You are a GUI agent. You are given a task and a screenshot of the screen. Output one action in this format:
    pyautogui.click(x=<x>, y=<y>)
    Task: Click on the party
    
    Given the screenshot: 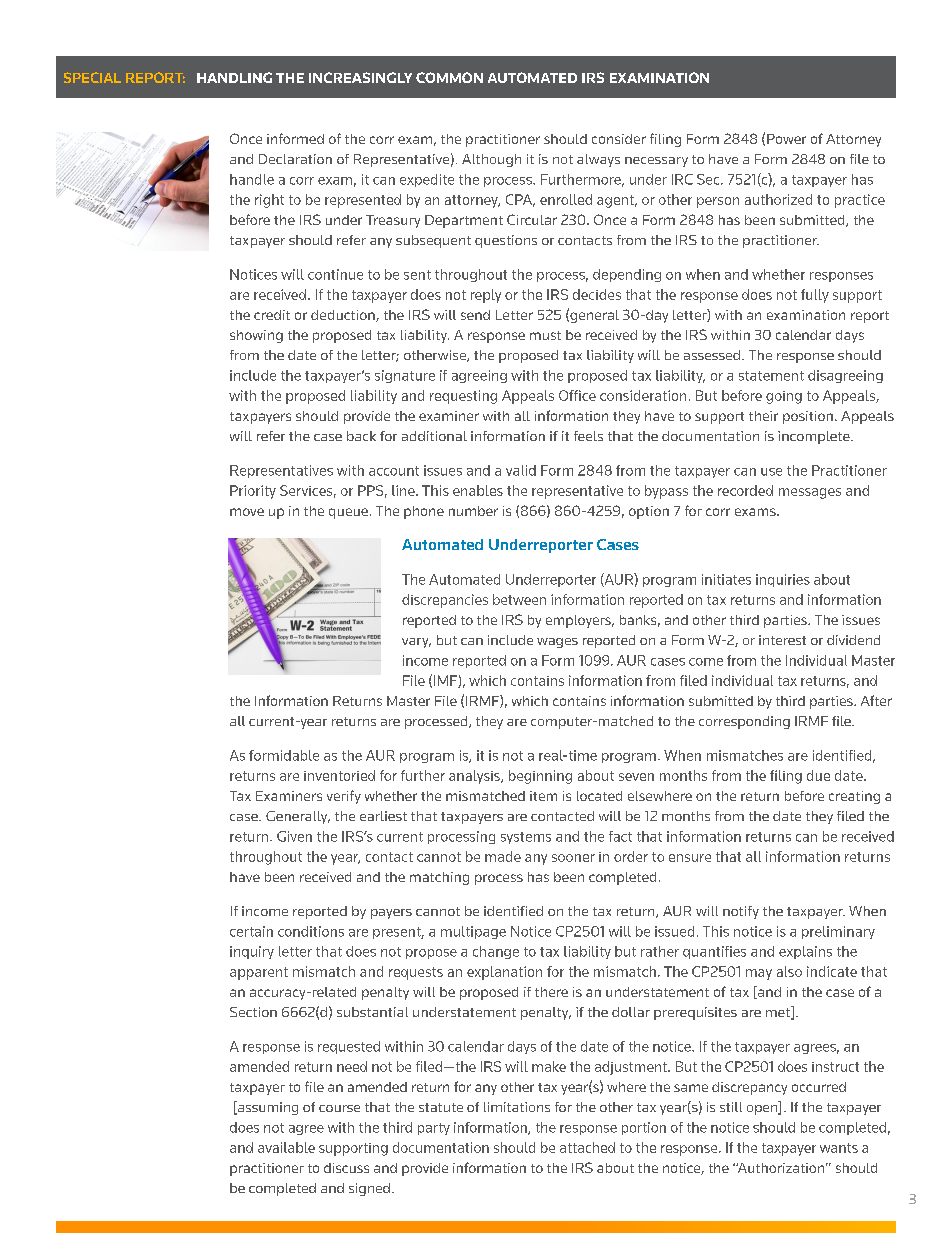 What is the action you would take?
    pyautogui.click(x=434, y=1129)
